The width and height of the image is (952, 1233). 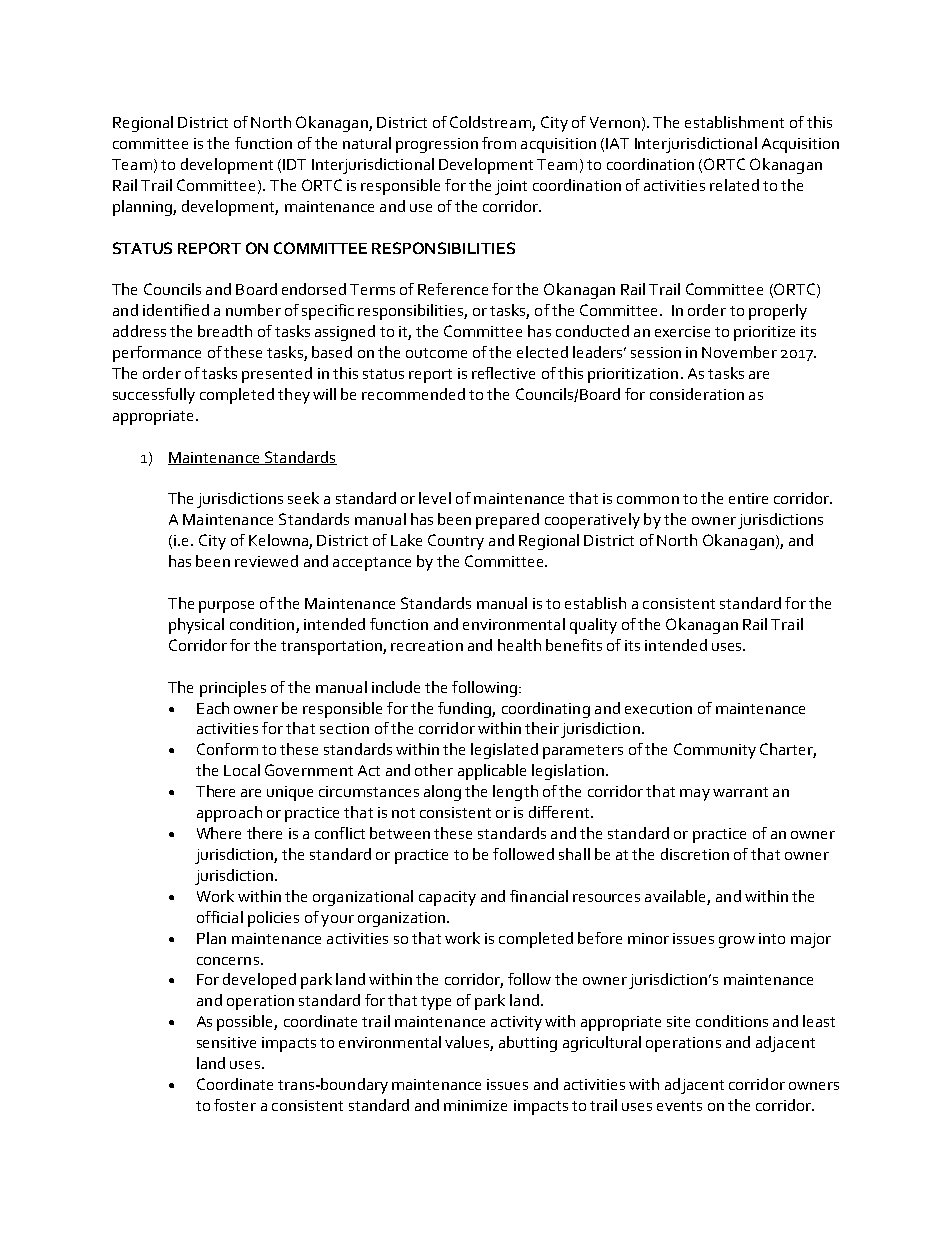 What do you see at coordinates (475, 1105) in the image?
I see `minimize` at bounding box center [475, 1105].
